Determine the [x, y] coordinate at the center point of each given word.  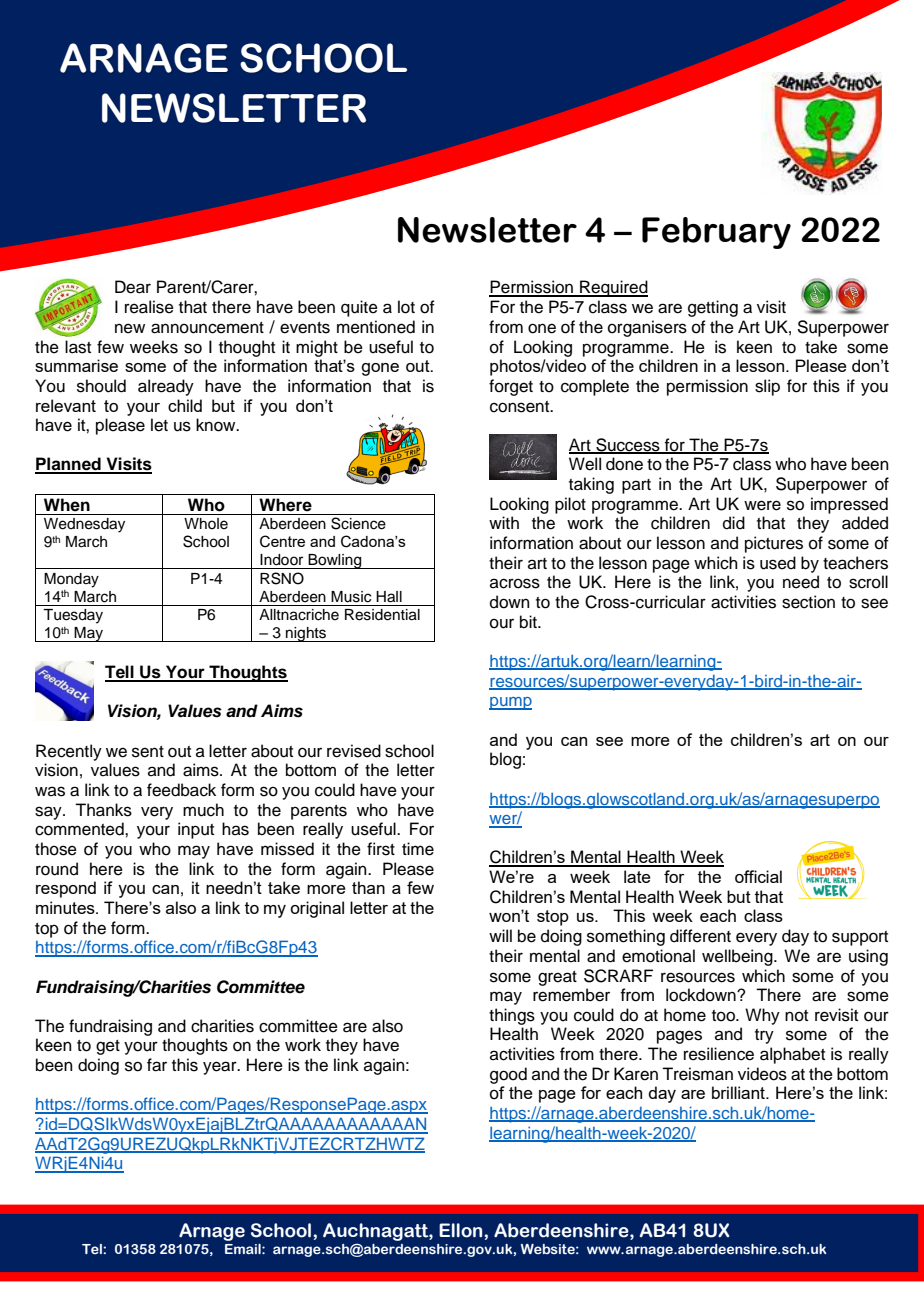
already [166, 387]
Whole [206, 524]
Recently [69, 752]
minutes [66, 907]
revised [354, 751]
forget [511, 387]
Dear [133, 287]
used [778, 563]
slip [767, 387]
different [700, 936]
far [157, 1065]
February [716, 233]
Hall [389, 597]
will [500, 935]
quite [359, 308]
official [758, 876]
